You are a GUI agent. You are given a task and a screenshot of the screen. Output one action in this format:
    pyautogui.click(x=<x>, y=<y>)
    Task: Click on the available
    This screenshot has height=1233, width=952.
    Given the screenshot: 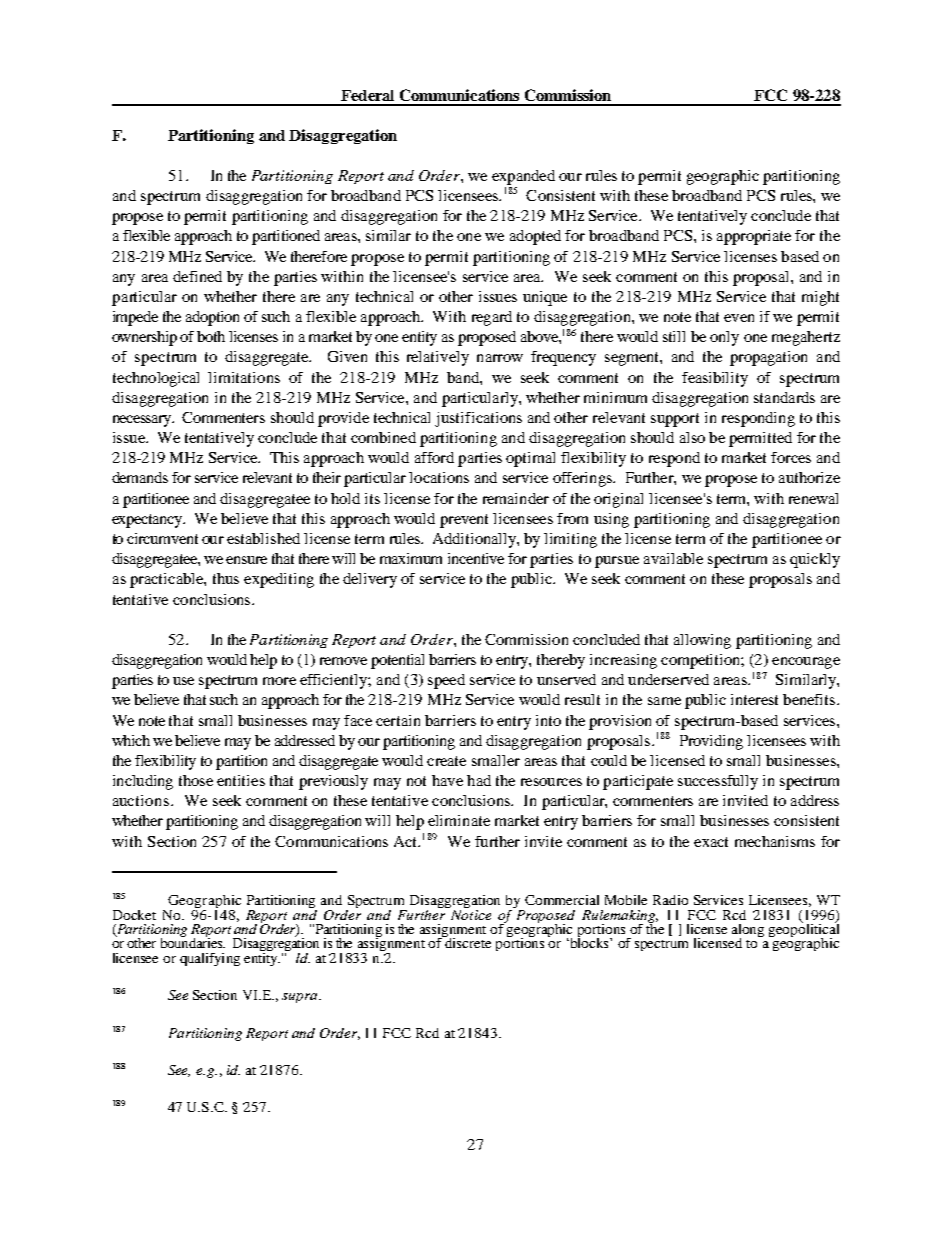 What is the action you would take?
    pyautogui.click(x=673, y=558)
